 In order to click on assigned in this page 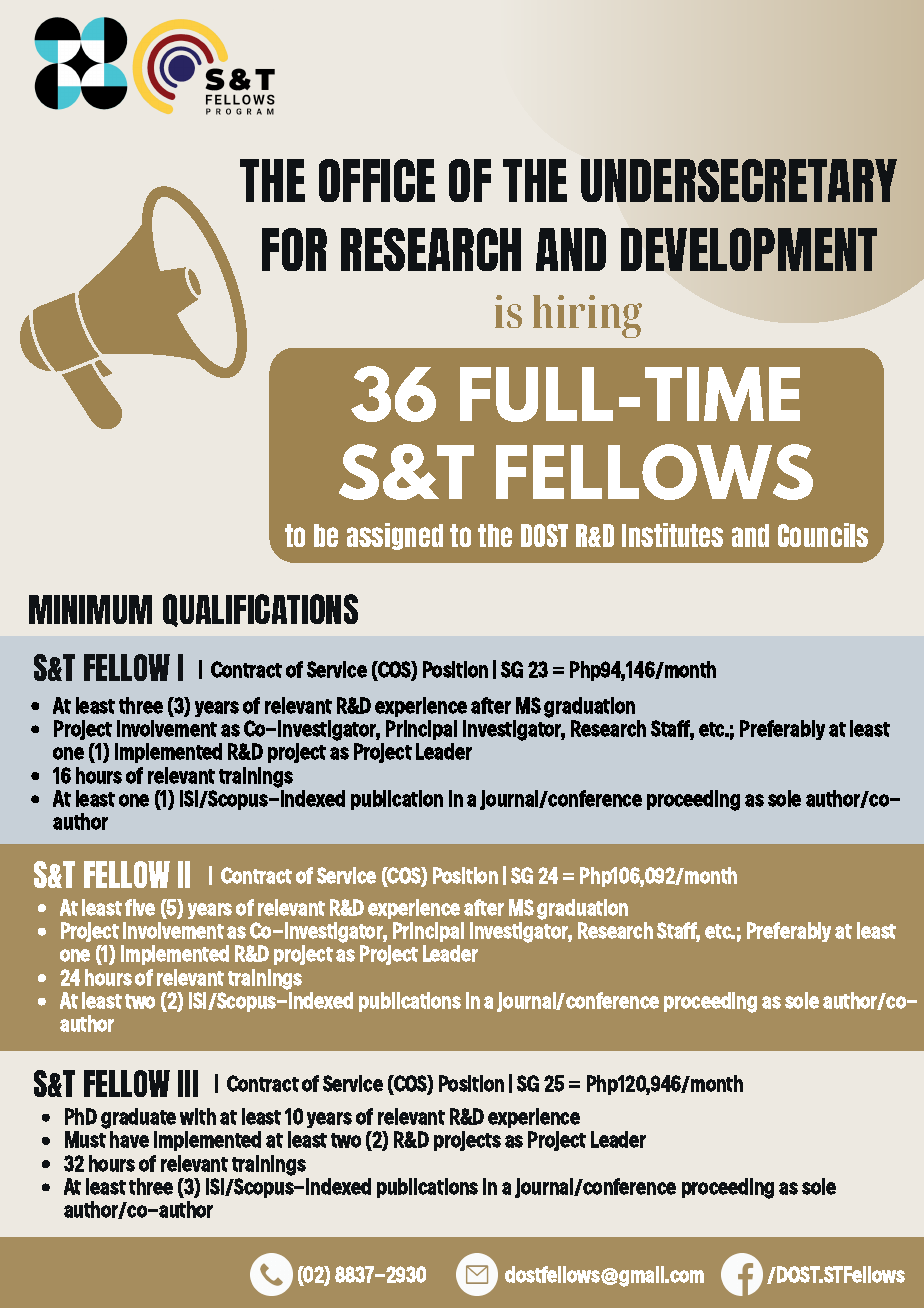, I will do `click(395, 536)`.
